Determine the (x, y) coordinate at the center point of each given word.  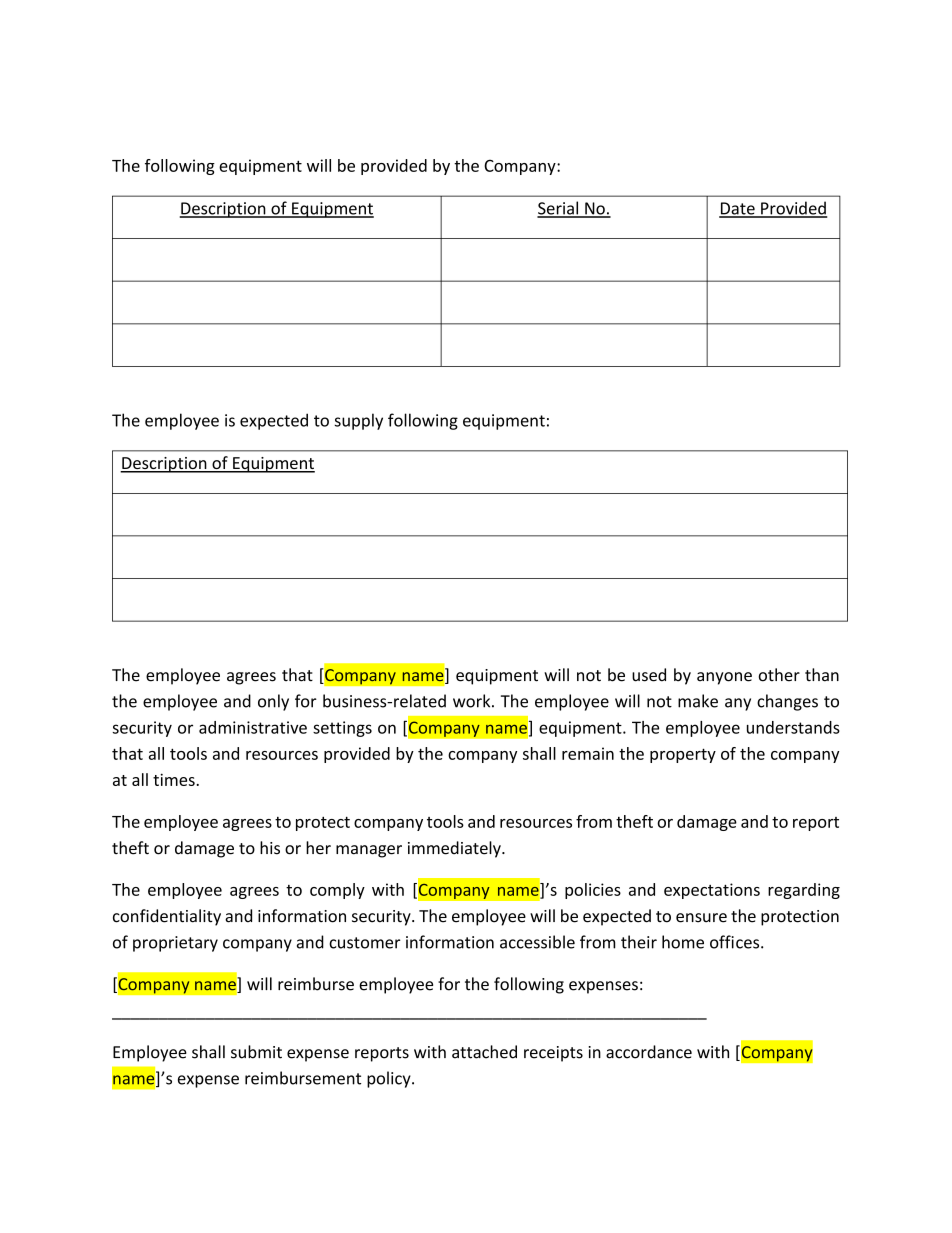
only (273, 702)
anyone (724, 678)
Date (738, 209)
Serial (559, 209)
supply (359, 421)
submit (256, 1052)
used (649, 675)
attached (484, 1052)
